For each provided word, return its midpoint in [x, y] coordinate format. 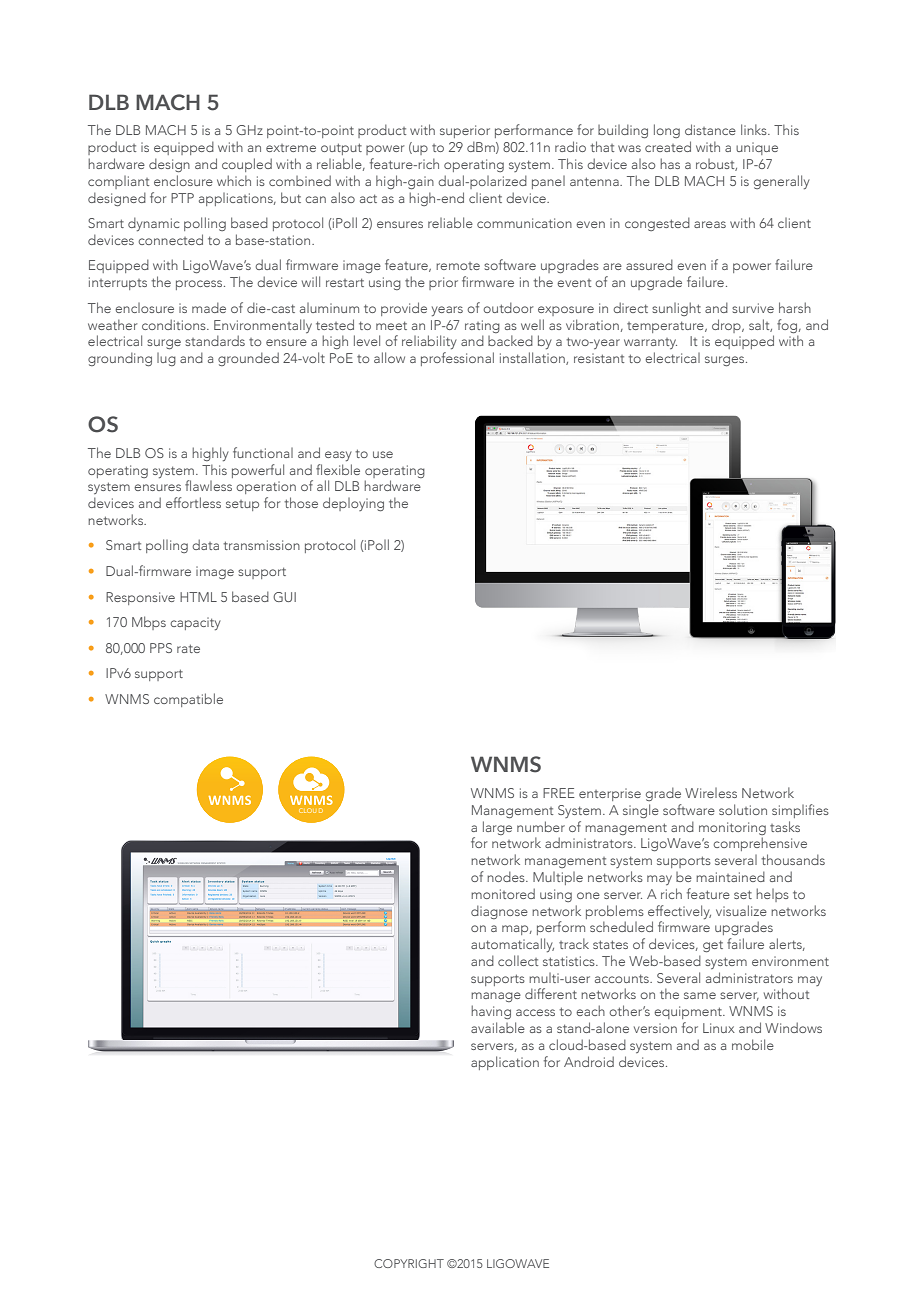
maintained [730, 876]
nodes [507, 876]
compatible [188, 700]
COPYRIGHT [409, 1263]
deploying [353, 504]
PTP [182, 198]
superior [465, 131]
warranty [650, 343]
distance [710, 129]
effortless [193, 502]
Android [589, 1061]
